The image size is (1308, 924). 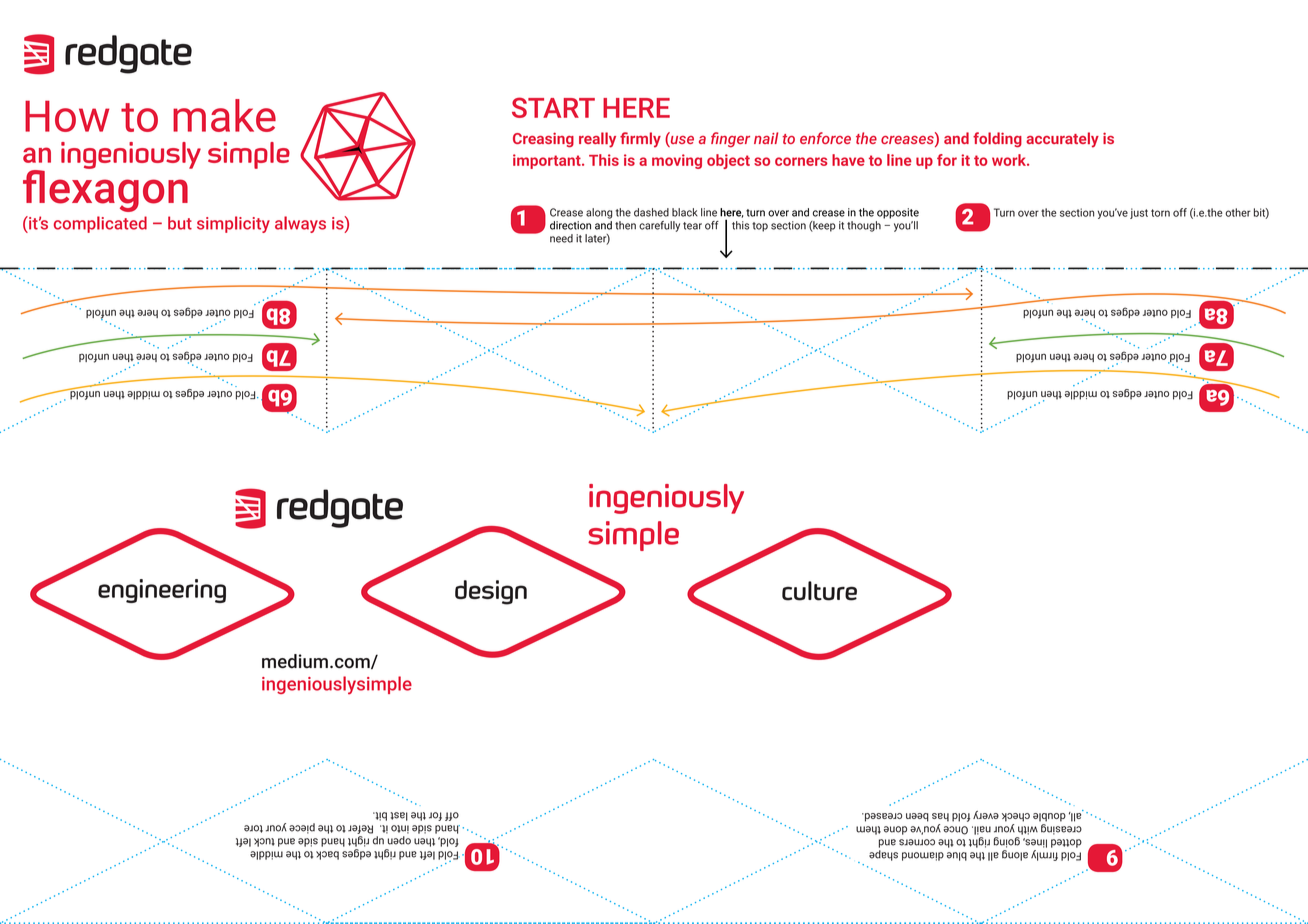 What do you see at coordinates (233, 224) in the screenshot?
I see `simplicity` at bounding box center [233, 224].
